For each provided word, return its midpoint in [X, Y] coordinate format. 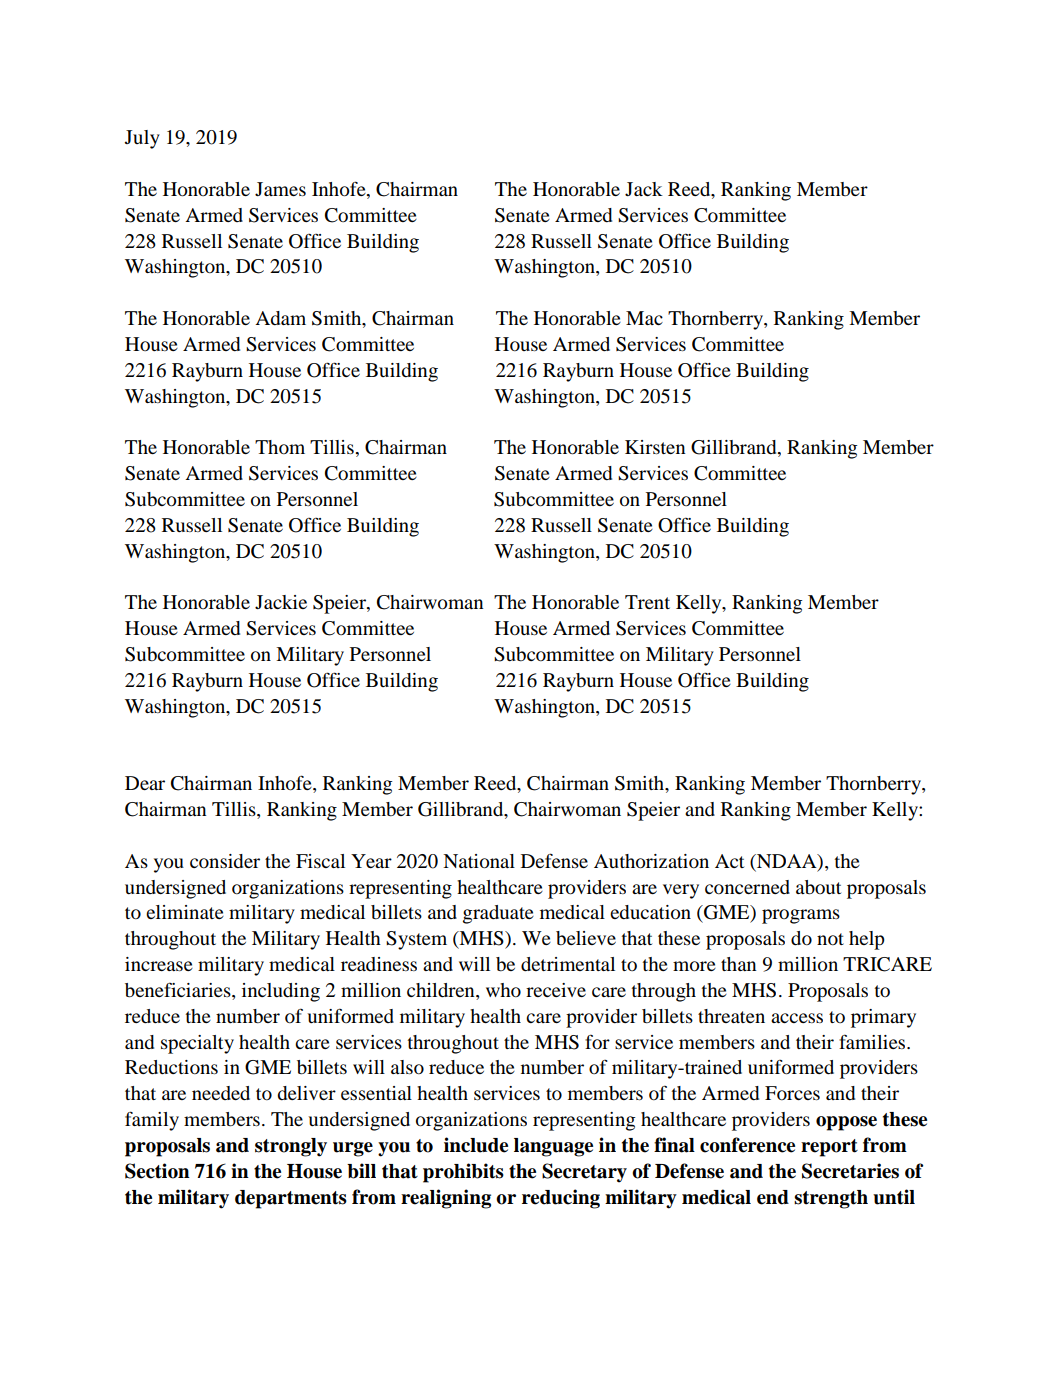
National [479, 861]
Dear [145, 783]
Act [729, 861]
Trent [647, 602]
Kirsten [655, 447]
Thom [280, 447]
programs [801, 916]
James [280, 189]
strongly [291, 1147]
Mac [644, 318]
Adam [280, 318]
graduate [498, 914]
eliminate [185, 912]
